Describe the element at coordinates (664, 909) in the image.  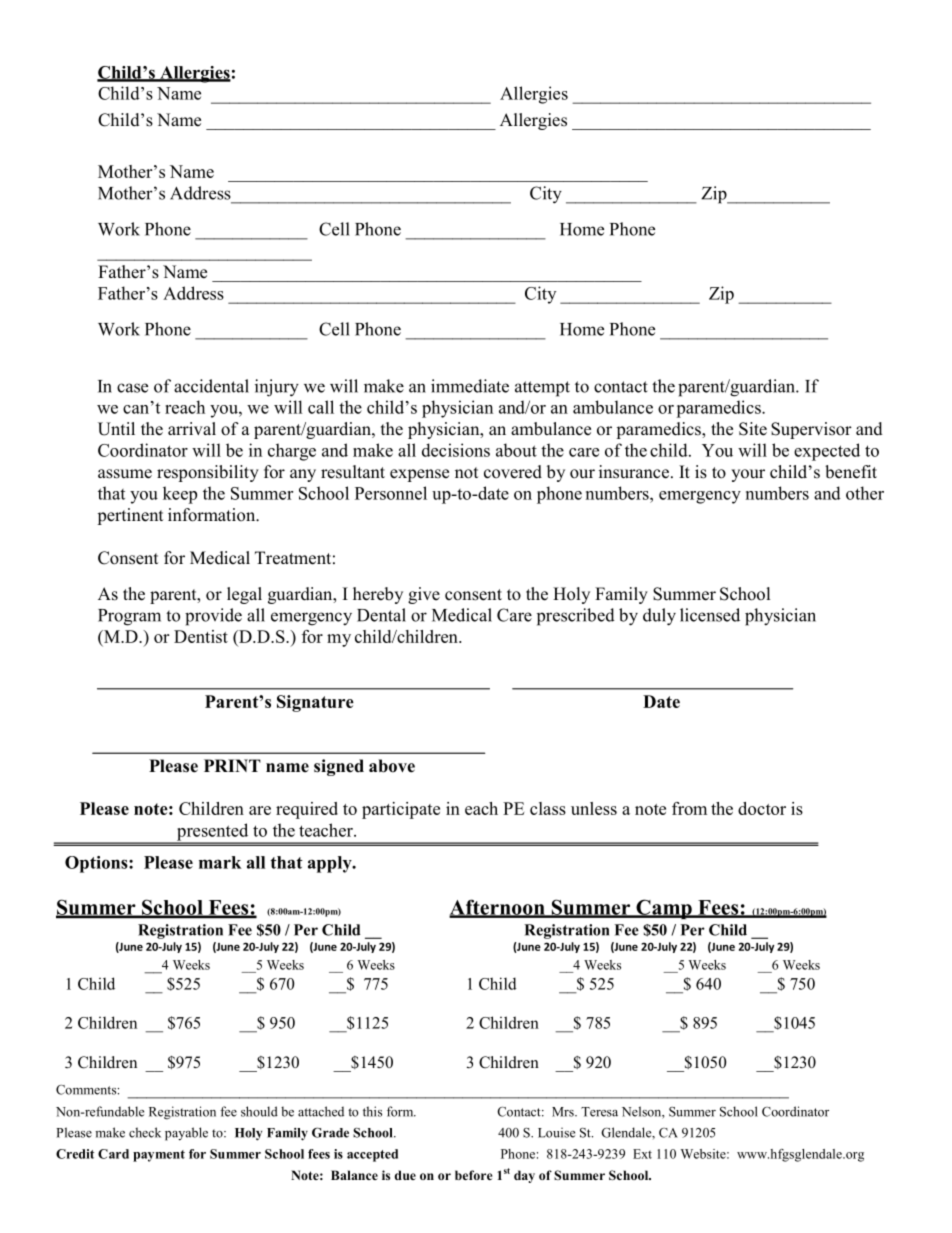
I see `Camp` at that location.
